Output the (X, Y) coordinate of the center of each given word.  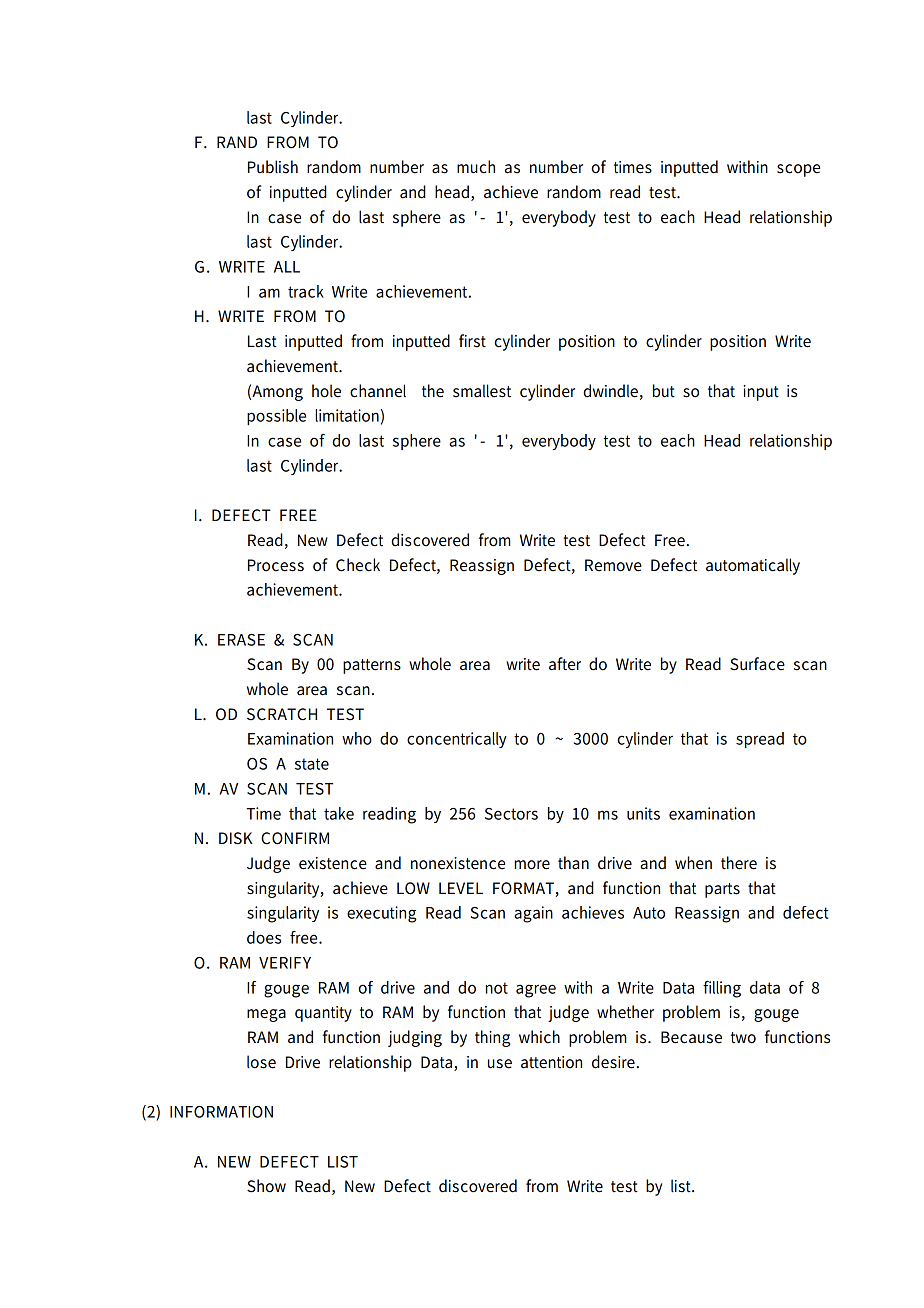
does (264, 937)
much (476, 167)
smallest (482, 391)
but (664, 391)
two (743, 1038)
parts (722, 890)
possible (276, 417)
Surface (757, 664)
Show (266, 1186)
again (533, 914)
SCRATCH (282, 714)
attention (551, 1062)
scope (798, 170)
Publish (273, 167)
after (565, 664)
